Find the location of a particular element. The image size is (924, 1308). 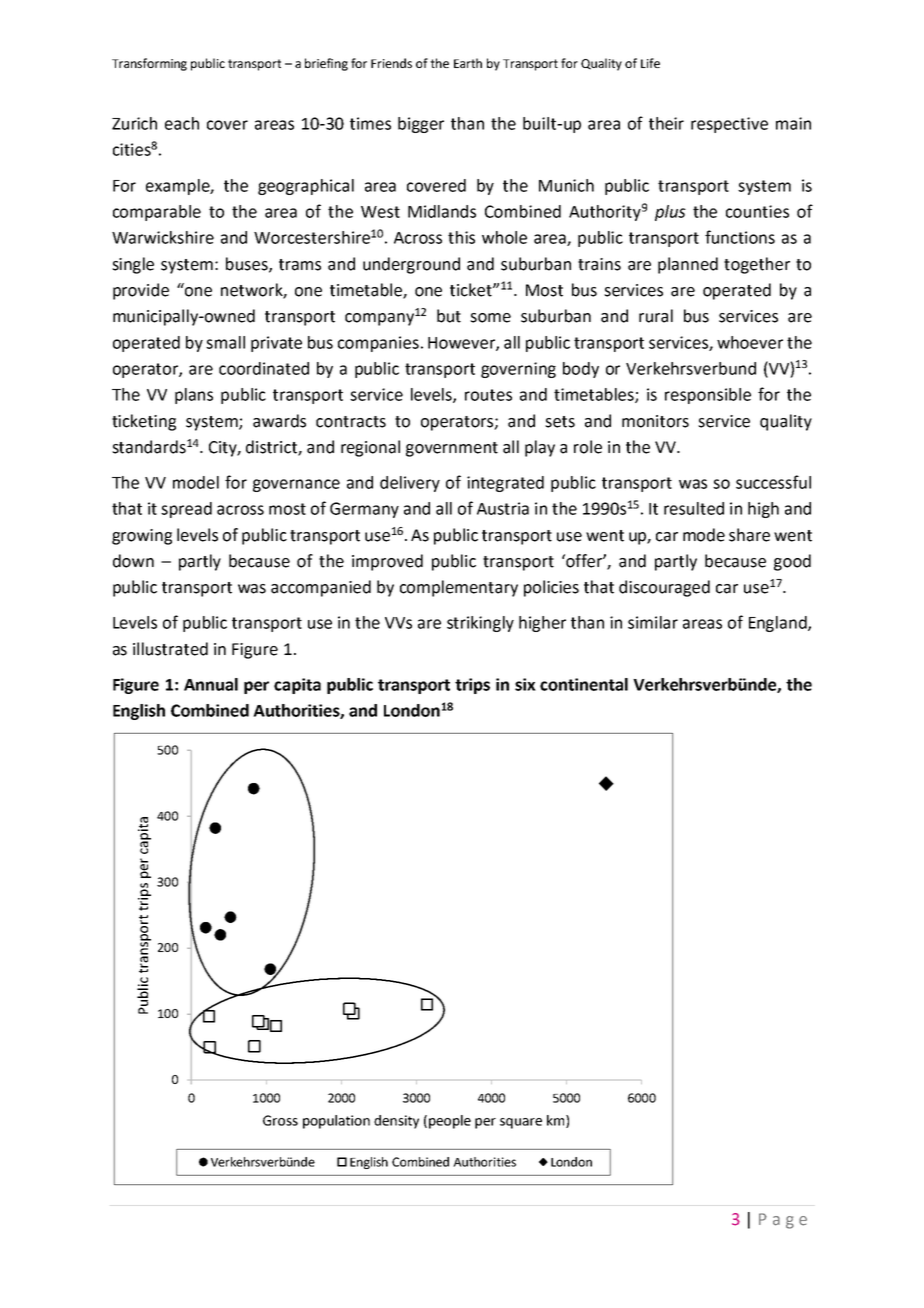

each is located at coordinates (182, 123).
